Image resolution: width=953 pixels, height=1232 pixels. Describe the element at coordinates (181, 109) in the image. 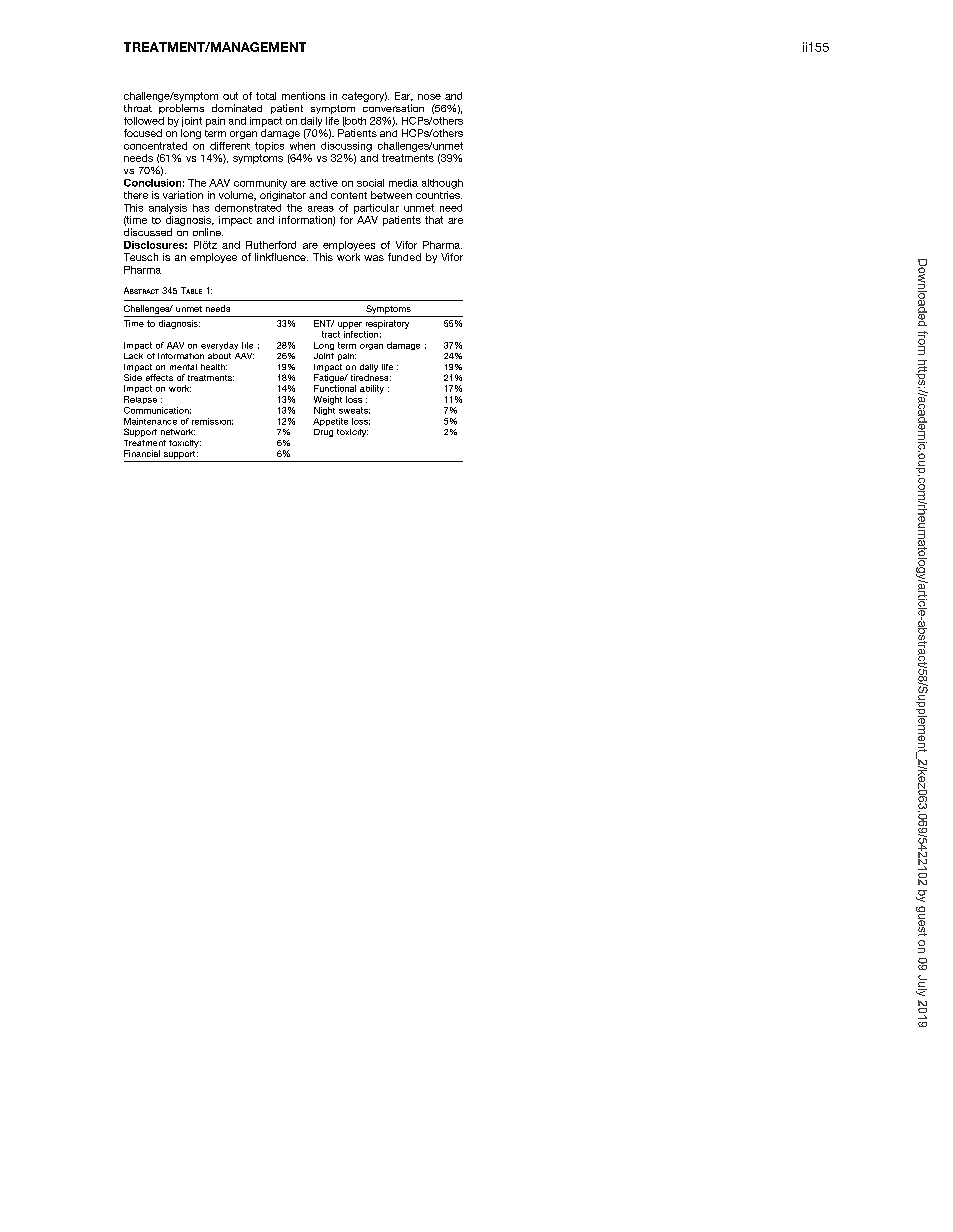

I see `problems` at that location.
